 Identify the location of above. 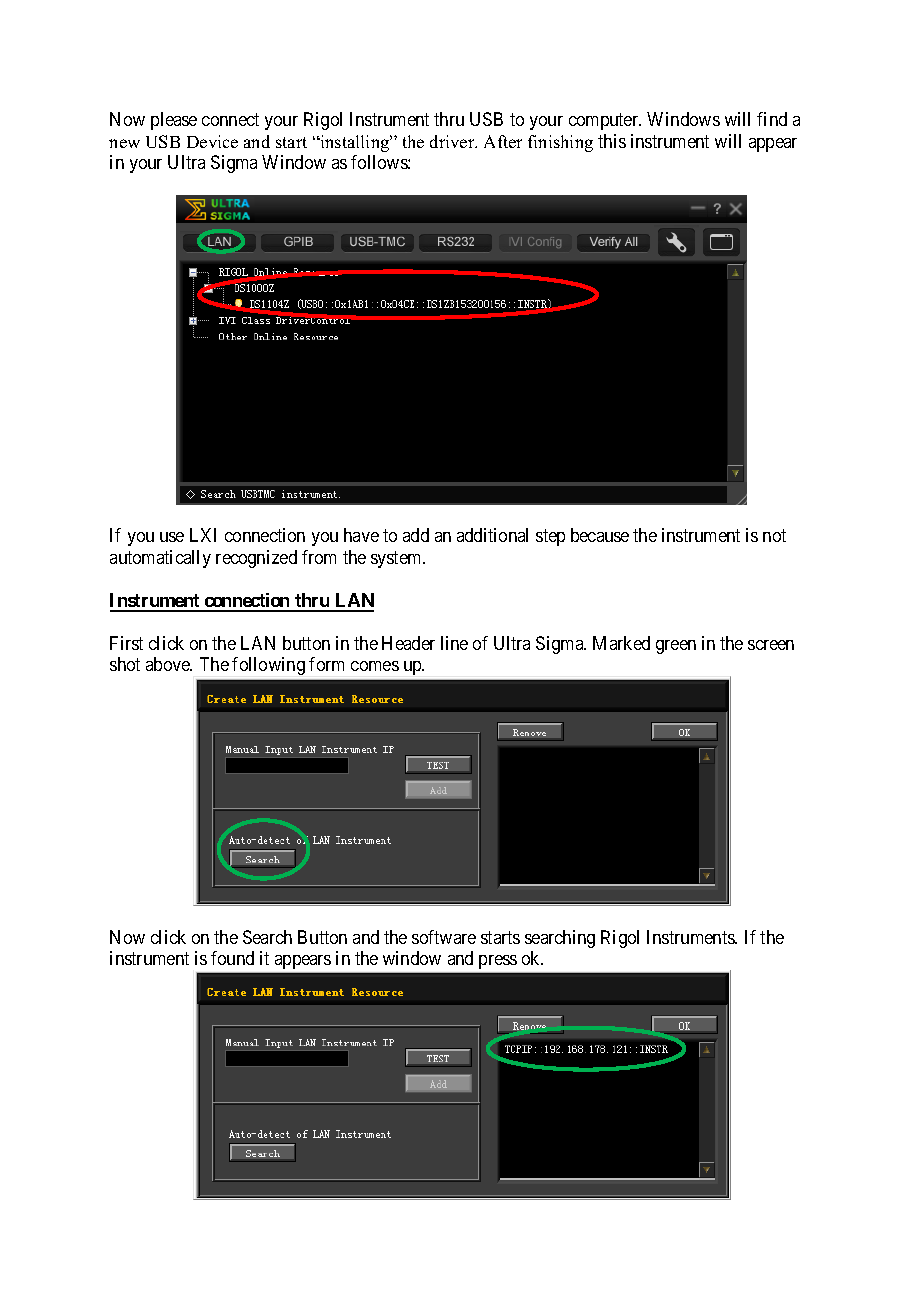
(169, 664).
